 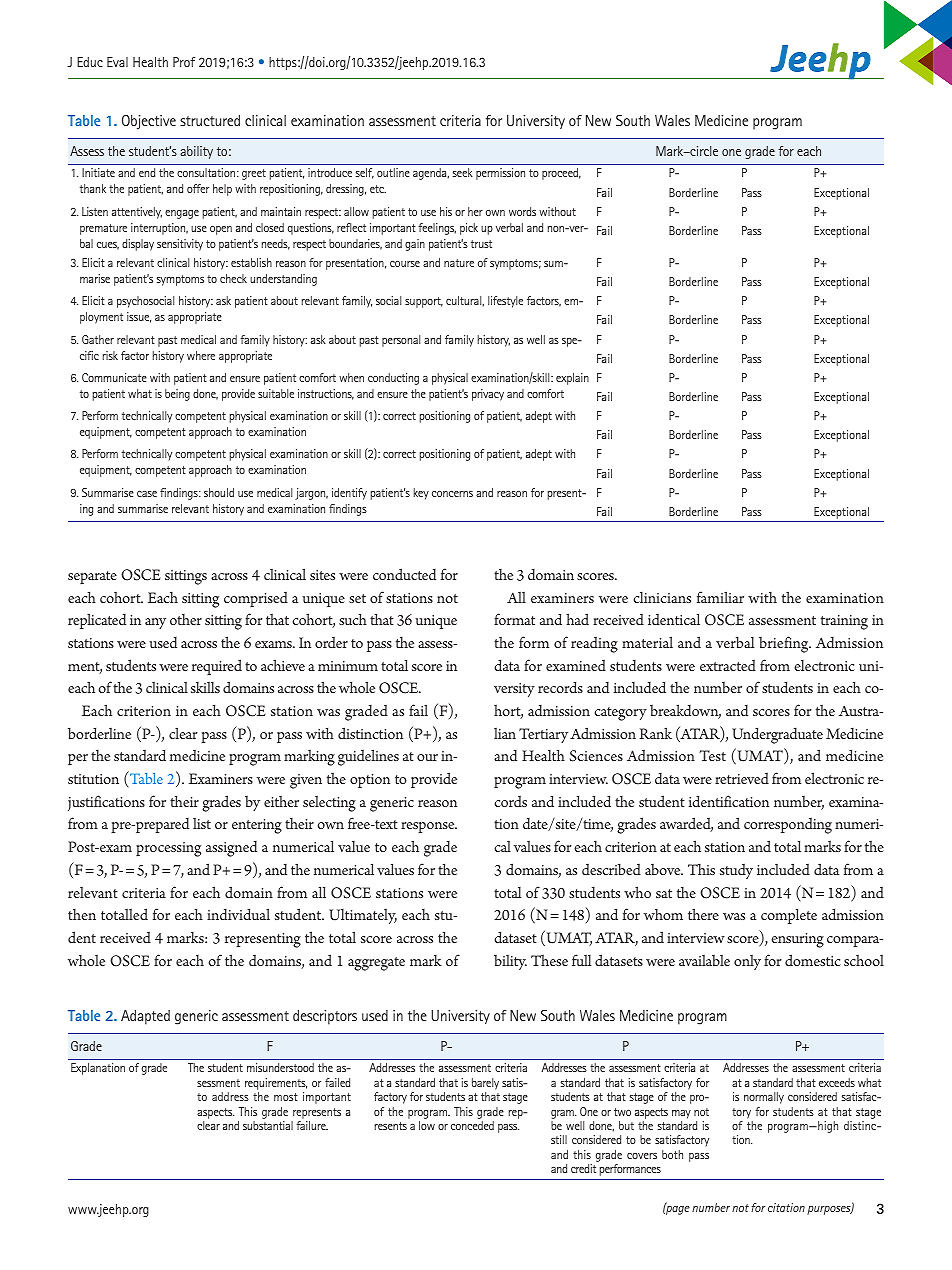 I want to click on explain, so click(x=572, y=379).
